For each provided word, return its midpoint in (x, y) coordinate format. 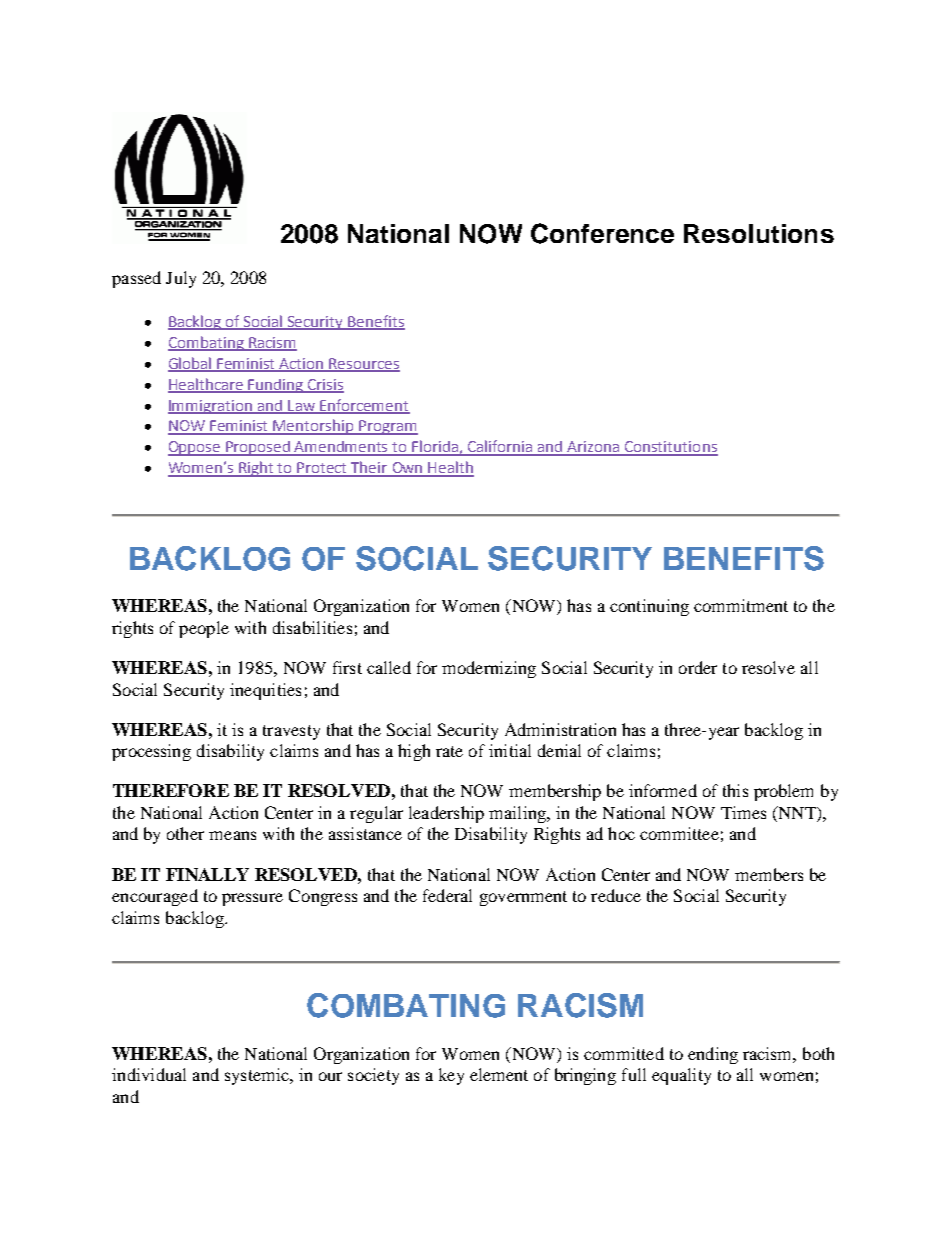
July (181, 279)
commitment (741, 605)
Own (407, 469)
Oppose (195, 448)
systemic (258, 1076)
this (735, 790)
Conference (602, 233)
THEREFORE (171, 790)
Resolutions (759, 233)
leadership (446, 814)
